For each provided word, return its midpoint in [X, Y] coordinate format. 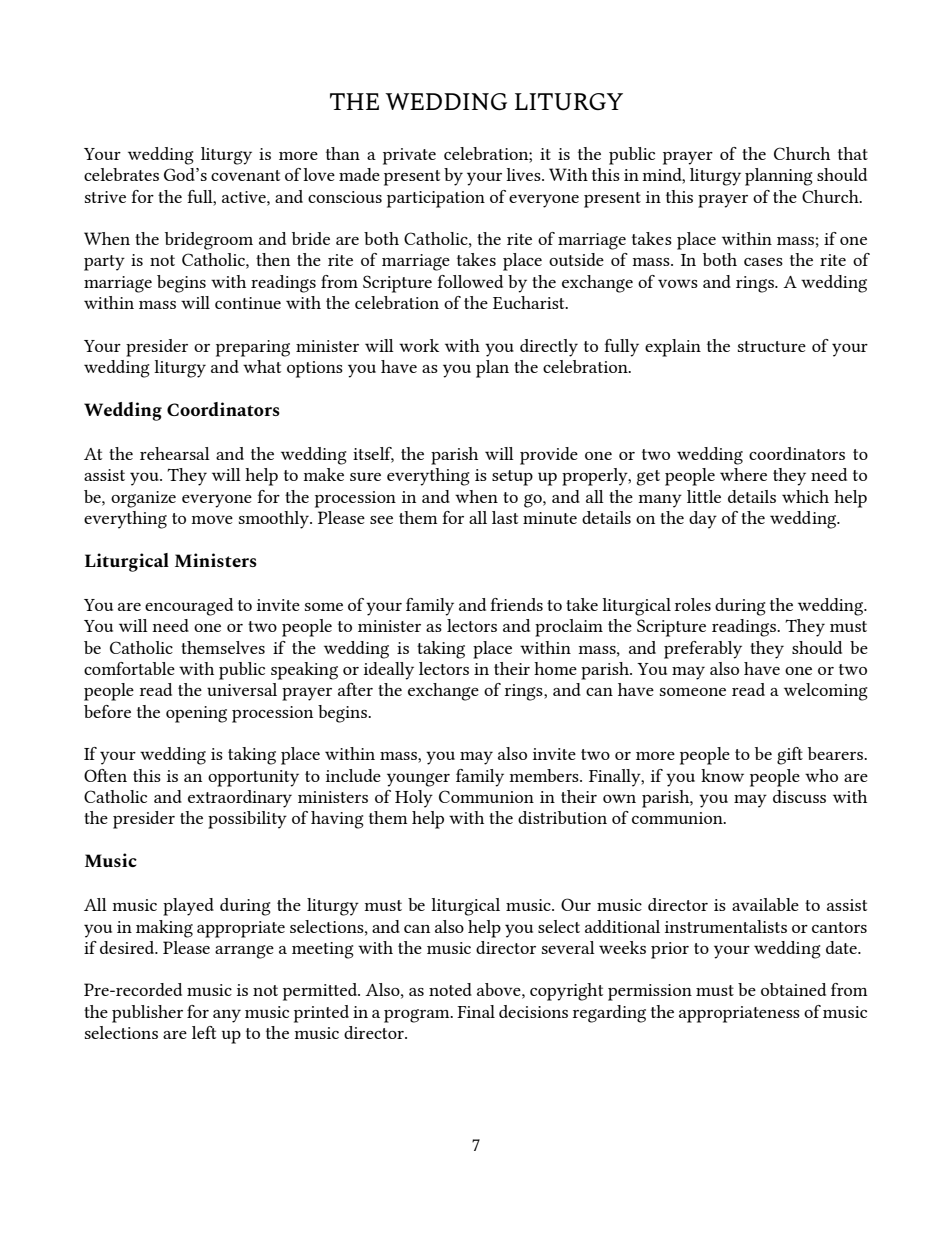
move [212, 519]
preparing [253, 348]
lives [524, 174]
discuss [799, 796]
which [805, 496]
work [419, 345]
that [853, 153]
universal [242, 689]
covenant [245, 175]
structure [772, 346]
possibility [247, 820]
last [505, 517]
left [204, 1032]
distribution [562, 817]
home [555, 668]
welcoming [826, 692]
